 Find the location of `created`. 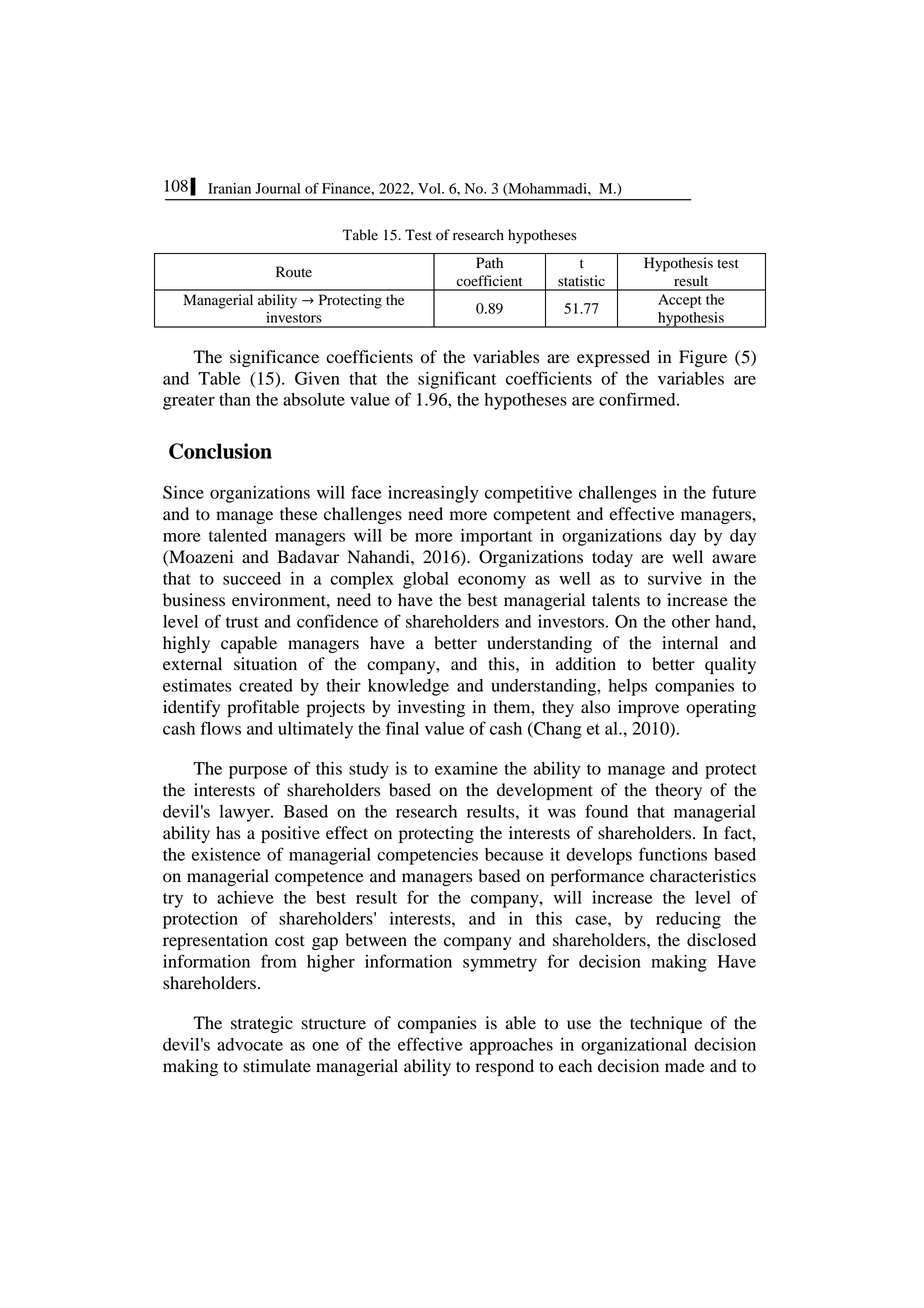

created is located at coordinates (266, 685).
